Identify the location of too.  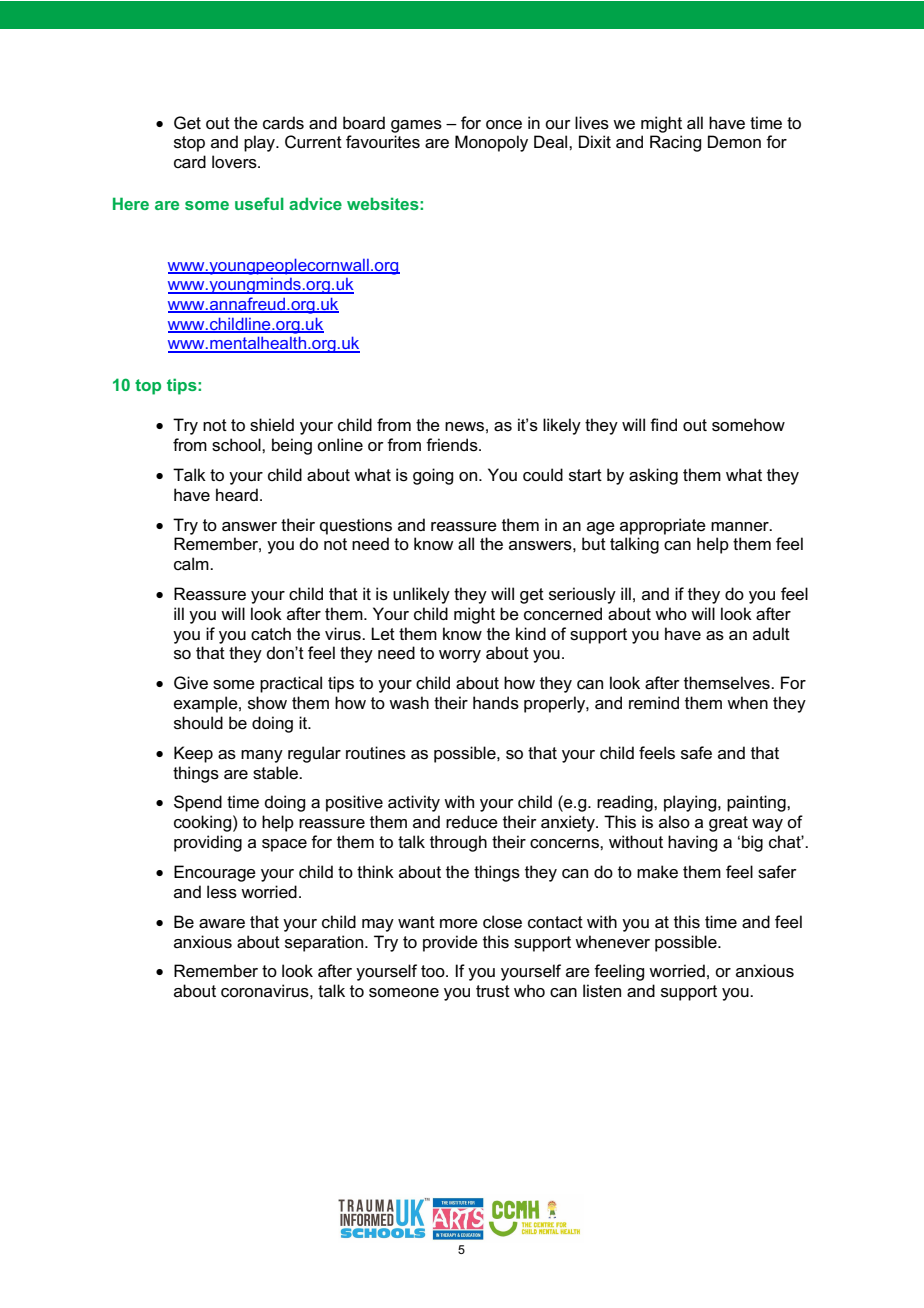
(434, 971).
